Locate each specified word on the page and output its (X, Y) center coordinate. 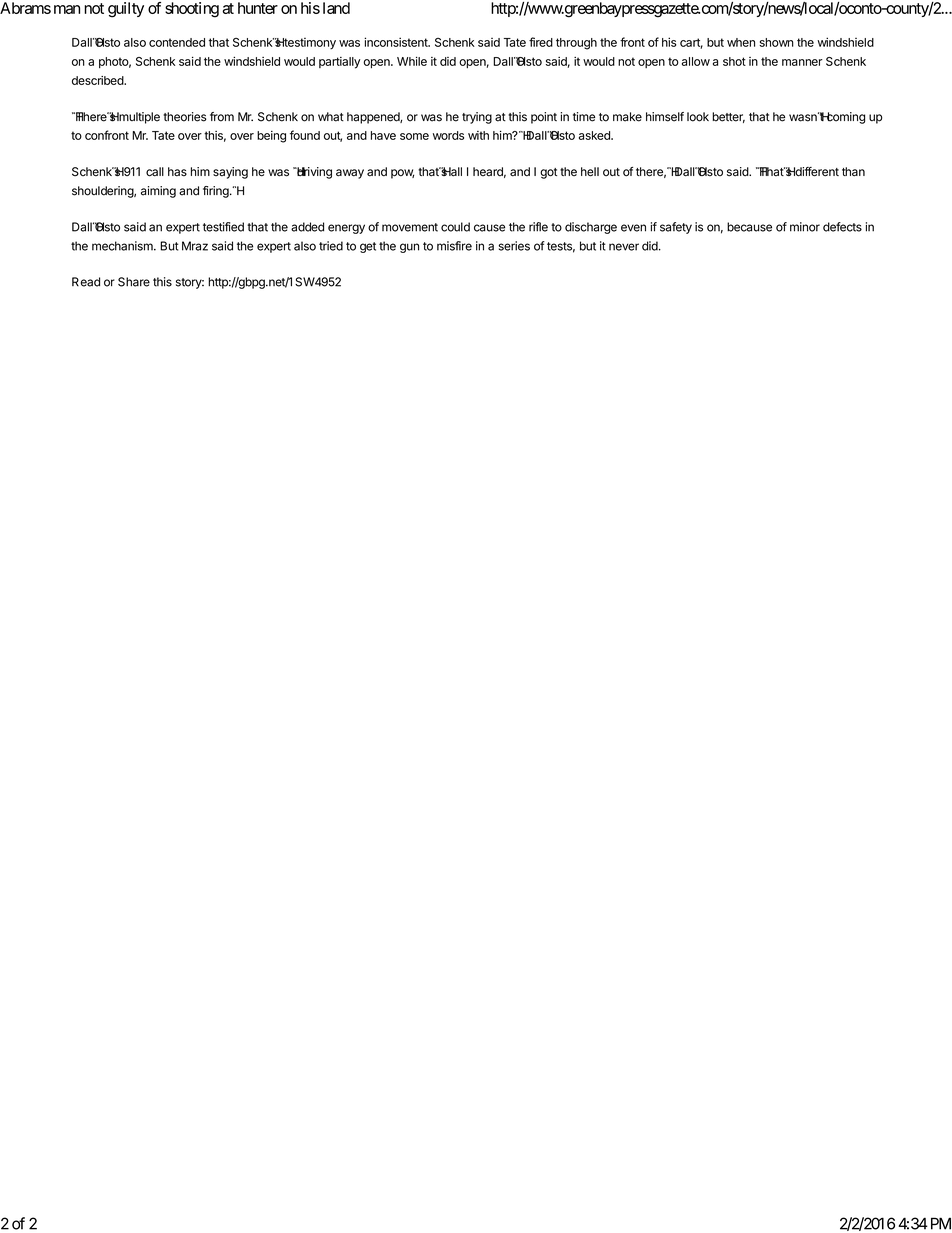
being (271, 137)
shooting (192, 10)
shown (776, 42)
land (336, 8)
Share (134, 282)
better (728, 117)
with (478, 135)
